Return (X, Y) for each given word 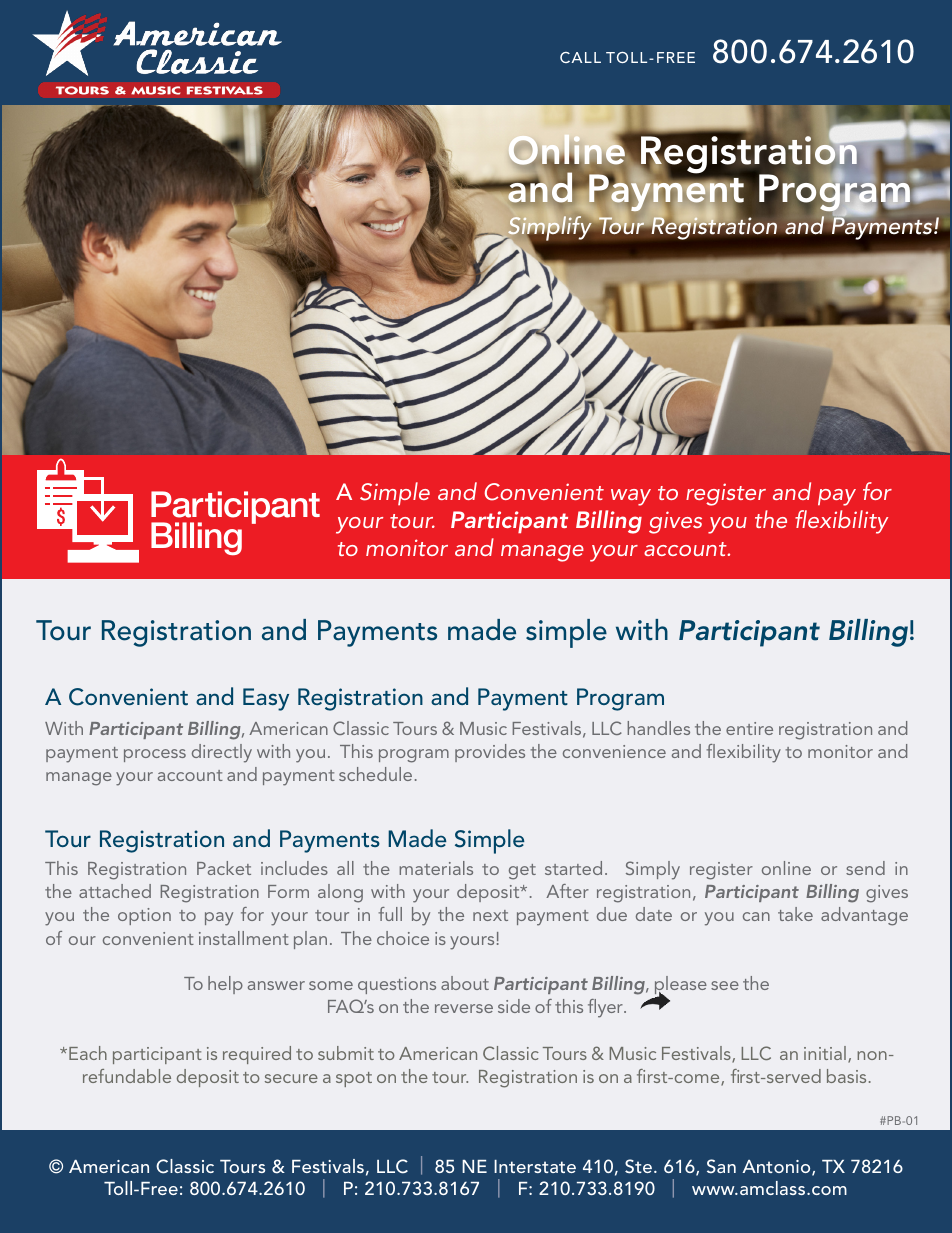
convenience (614, 751)
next (490, 915)
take (795, 914)
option (144, 916)
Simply (653, 870)
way (631, 497)
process (155, 755)
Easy (266, 699)
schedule (375, 774)
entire (749, 728)
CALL (580, 57)
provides (490, 753)
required (257, 1055)
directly (222, 753)
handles (658, 728)
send (865, 868)
